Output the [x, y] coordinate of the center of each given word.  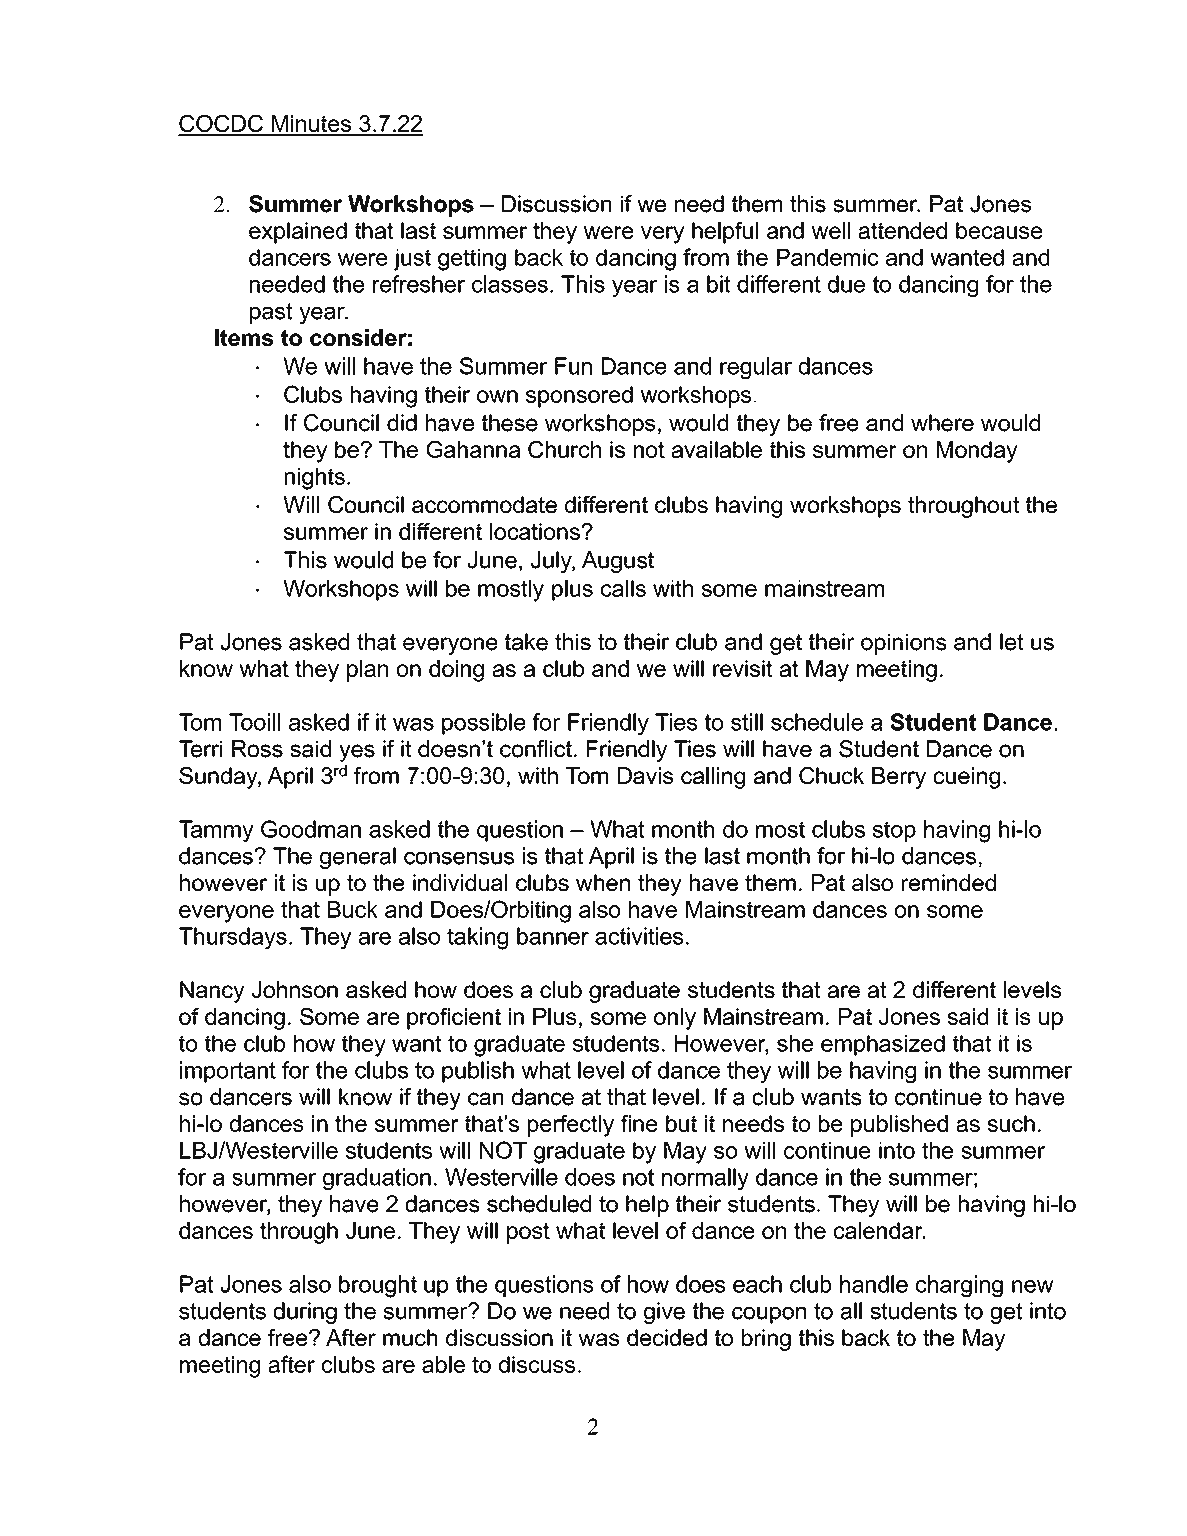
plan [367, 671]
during [305, 1313]
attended [902, 230]
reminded [949, 882]
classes [510, 284]
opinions [904, 644]
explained [298, 233]
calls [623, 588]
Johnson [295, 989]
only [675, 1019]
